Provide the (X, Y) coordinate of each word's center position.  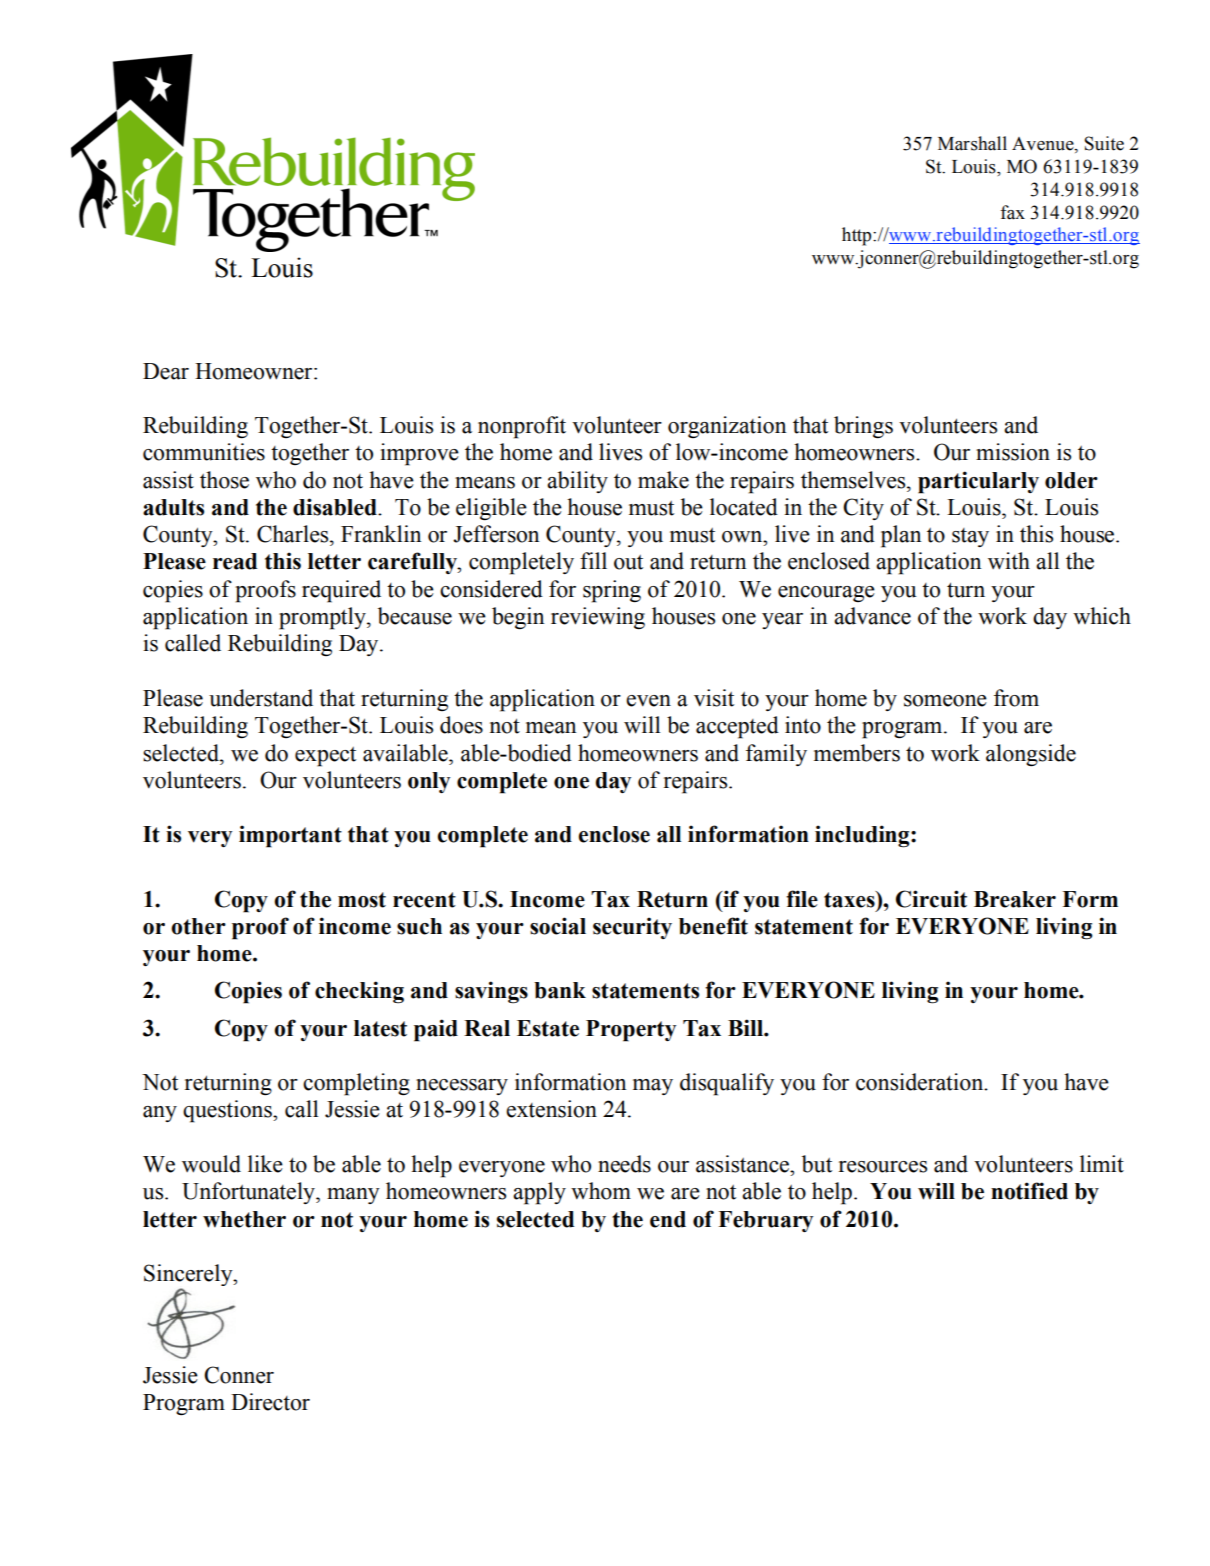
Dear (166, 371)
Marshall (972, 143)
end (668, 1219)
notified (1029, 1191)
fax (1012, 212)
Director (270, 1402)
